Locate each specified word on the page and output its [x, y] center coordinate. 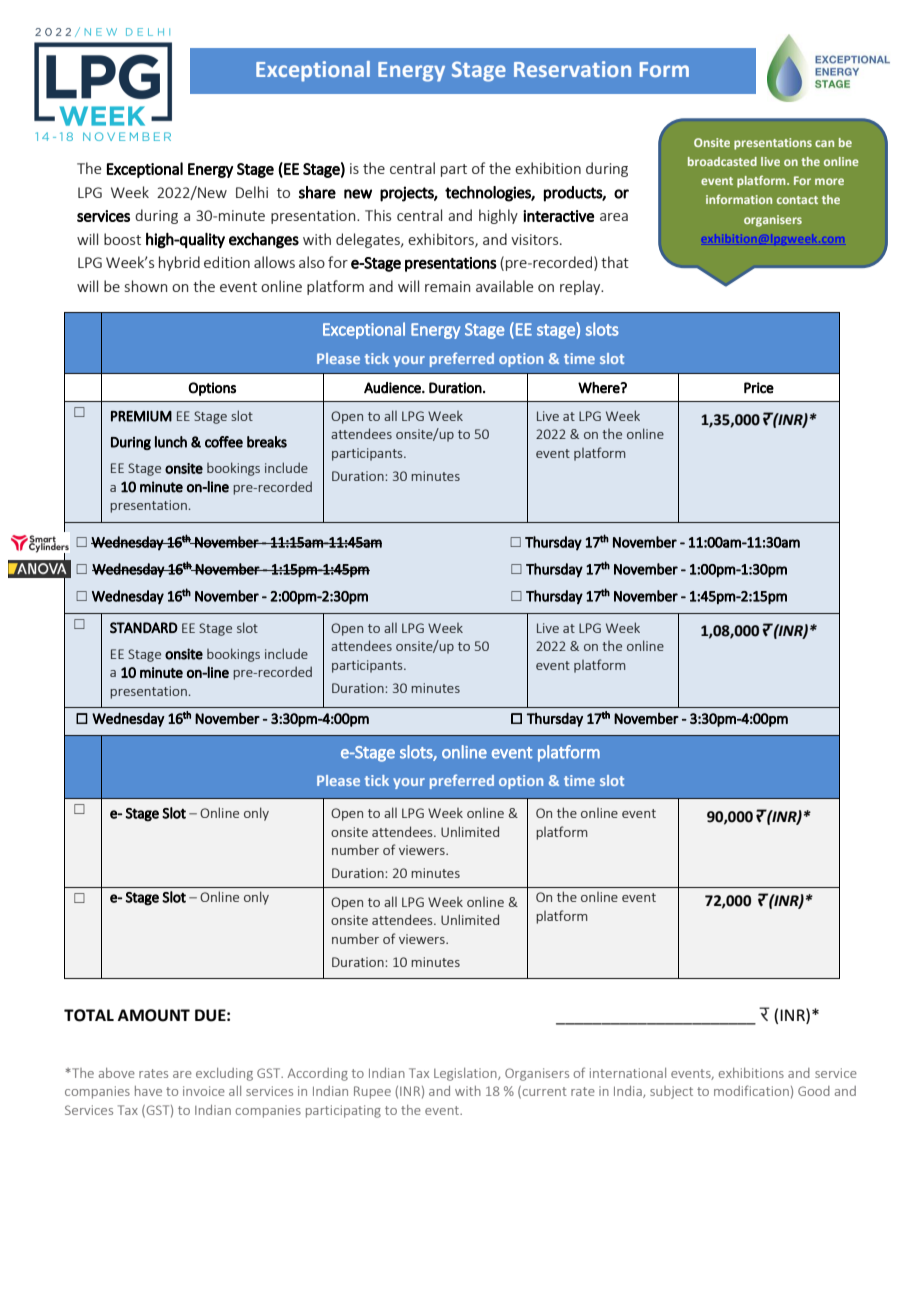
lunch [171, 442]
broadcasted [722, 161]
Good [814, 1091]
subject [671, 1092]
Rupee [372, 1092]
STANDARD [144, 627]
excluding [224, 1074]
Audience [393, 388]
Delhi [252, 192]
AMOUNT [154, 1015]
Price [759, 388]
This [378, 215]
